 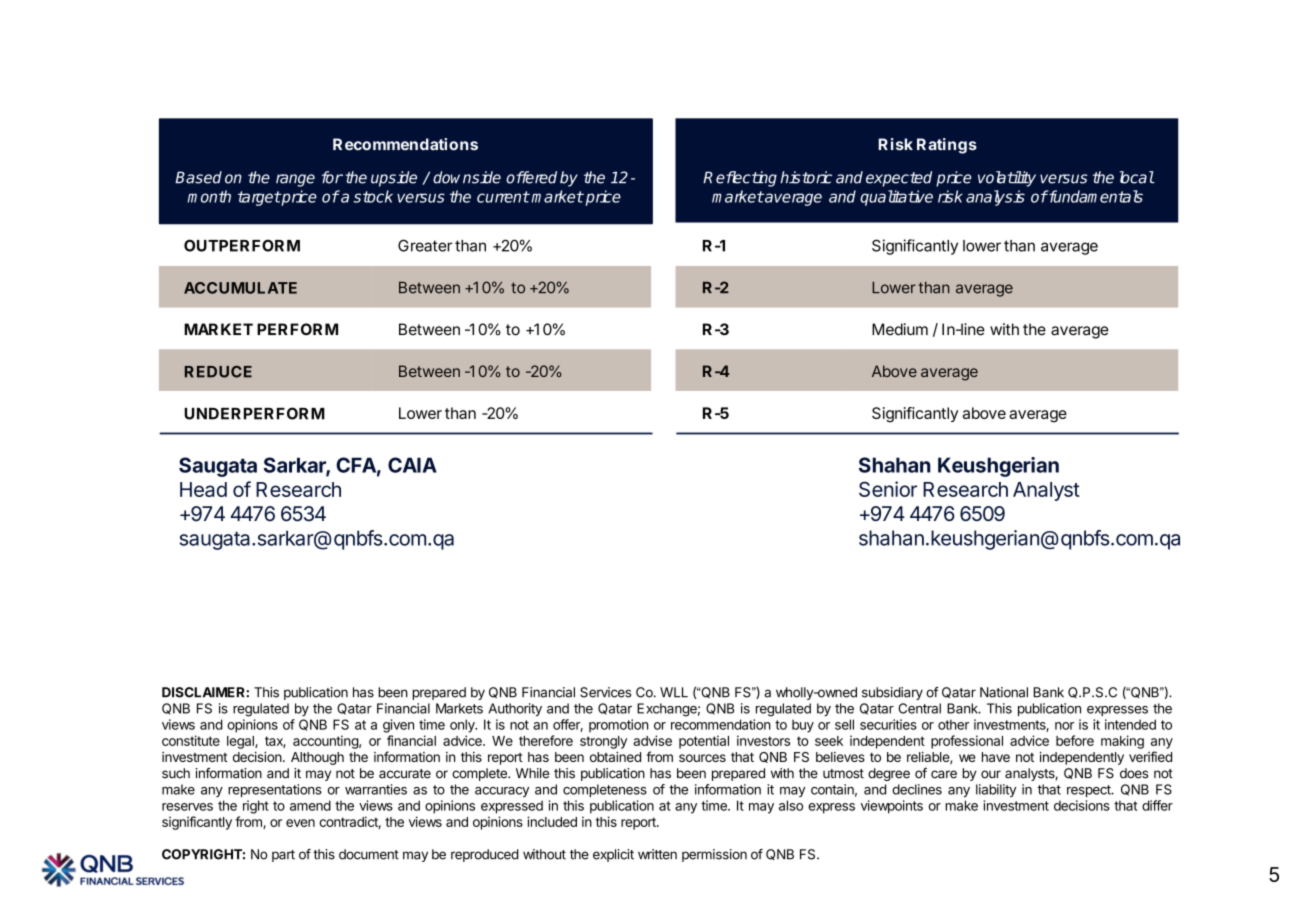 I want to click on Head, so click(x=203, y=489).
